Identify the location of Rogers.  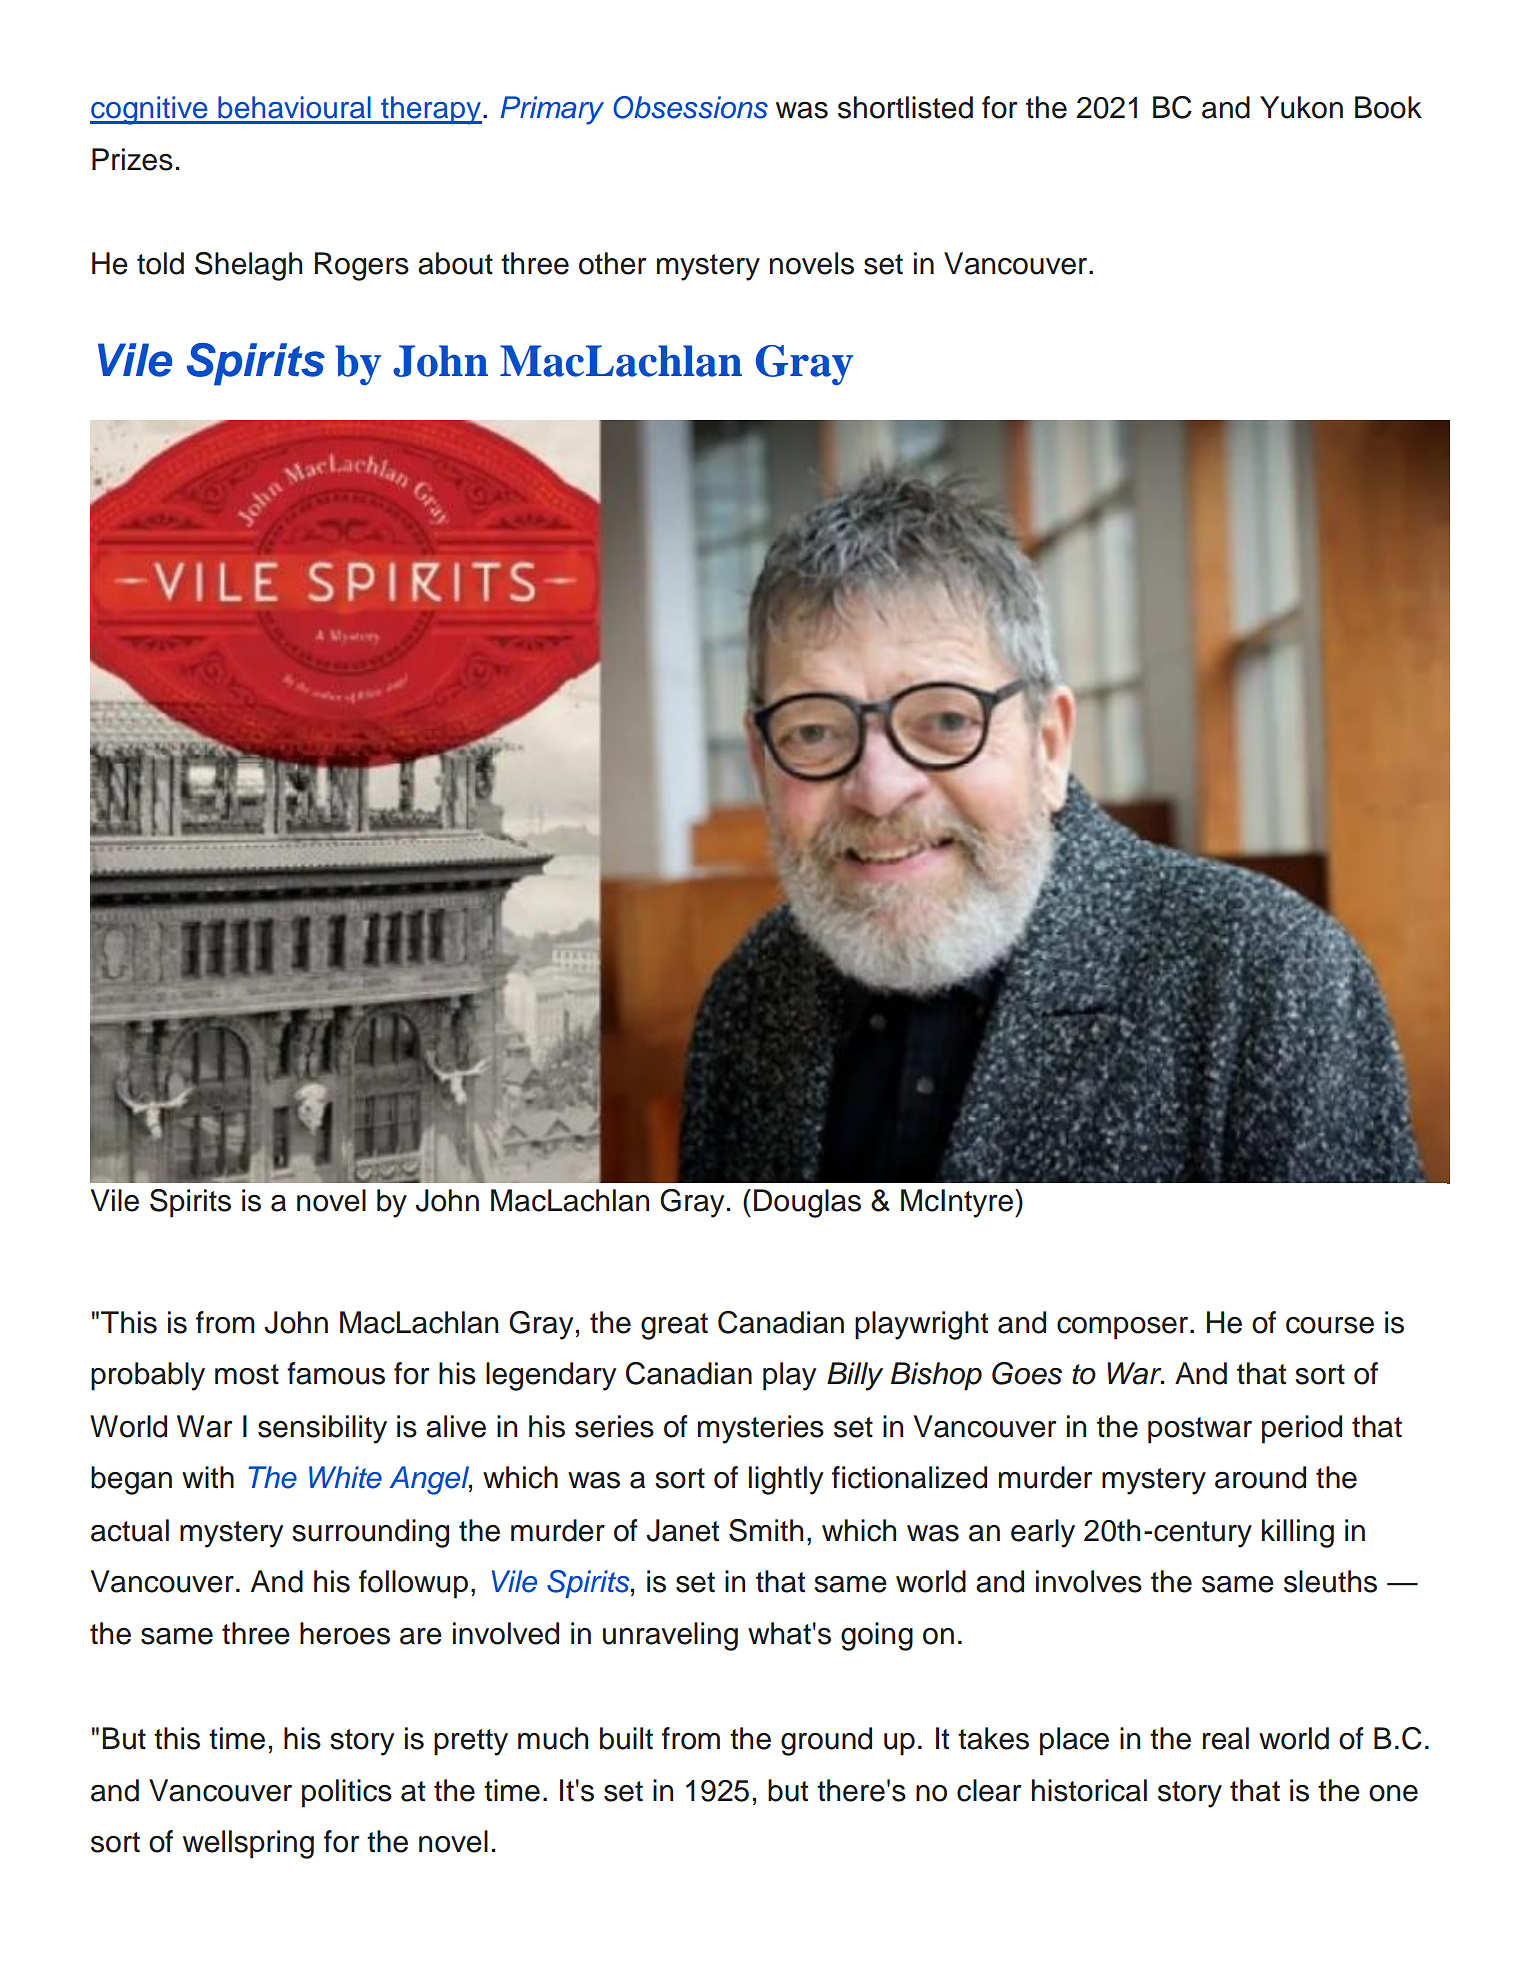
(362, 266).
